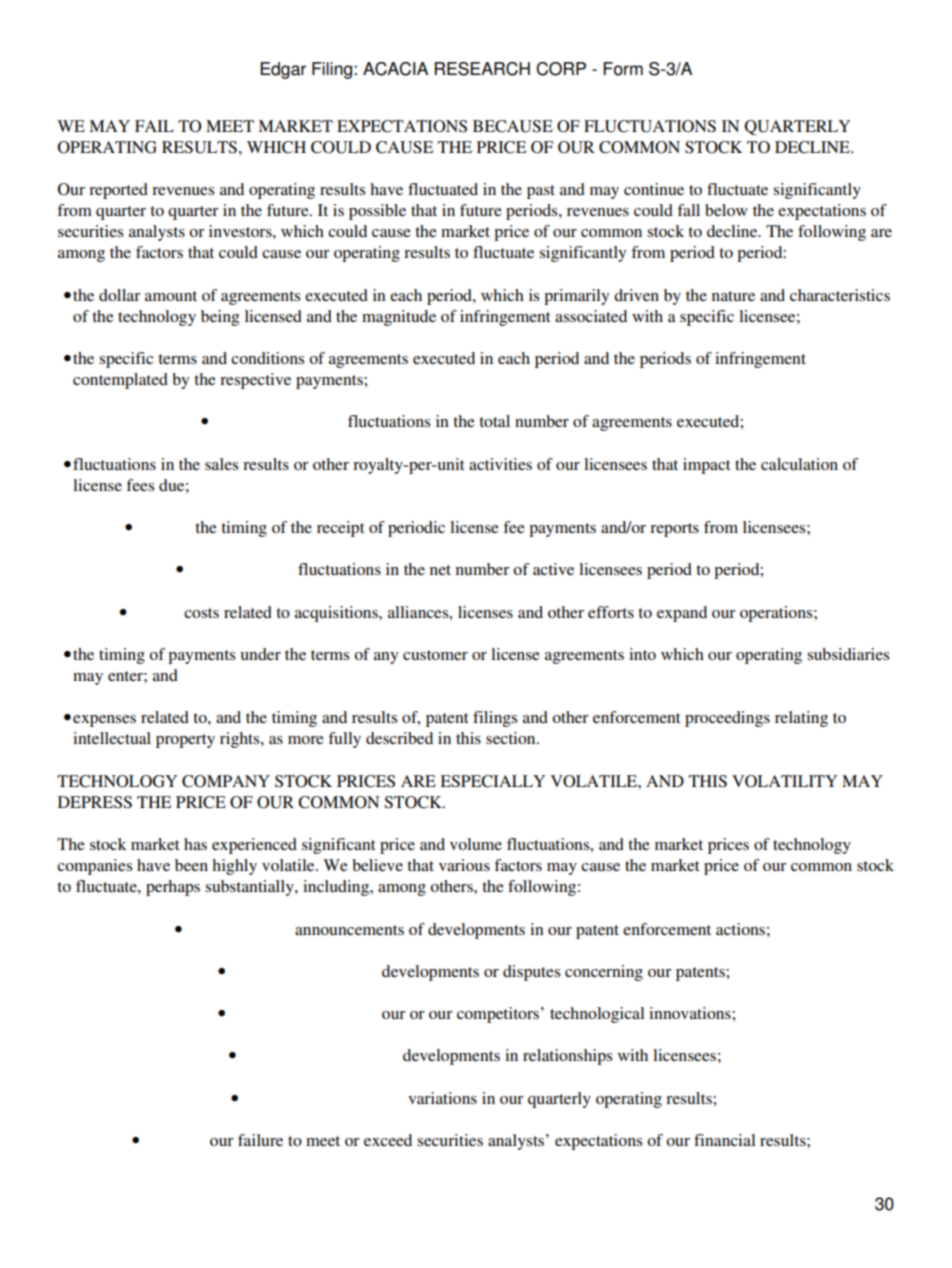  Describe the element at coordinates (226, 781) in the document. I see `COMPANY` at that location.
